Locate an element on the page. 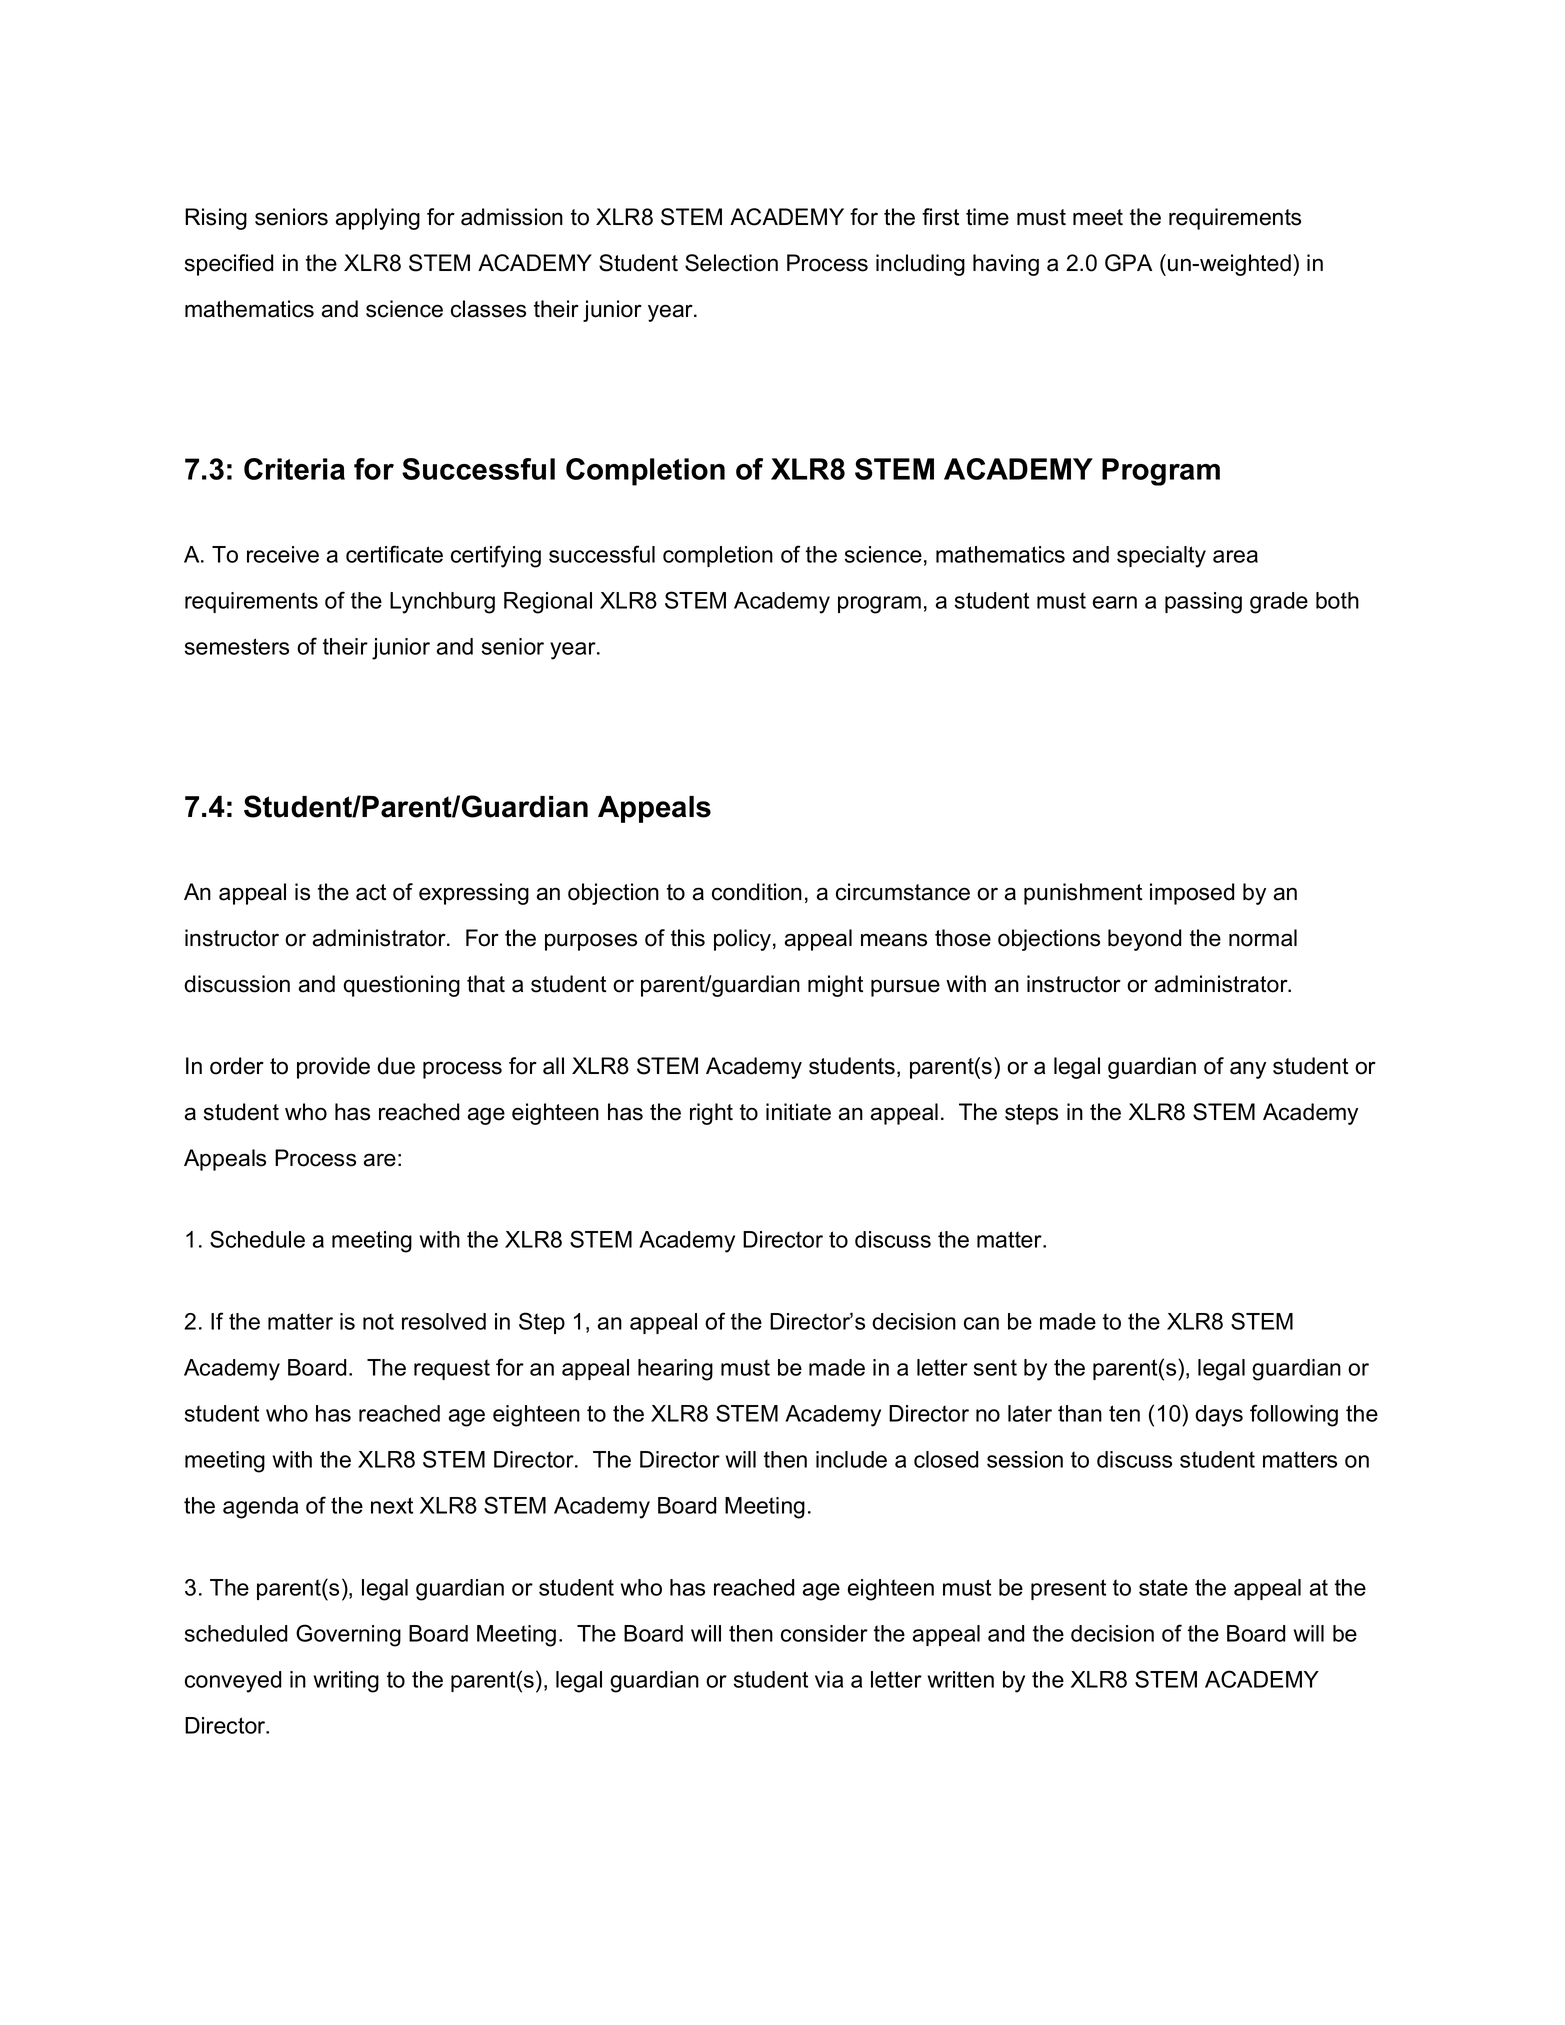 This image has height=2025, width=1565. Selection is located at coordinates (731, 263).
